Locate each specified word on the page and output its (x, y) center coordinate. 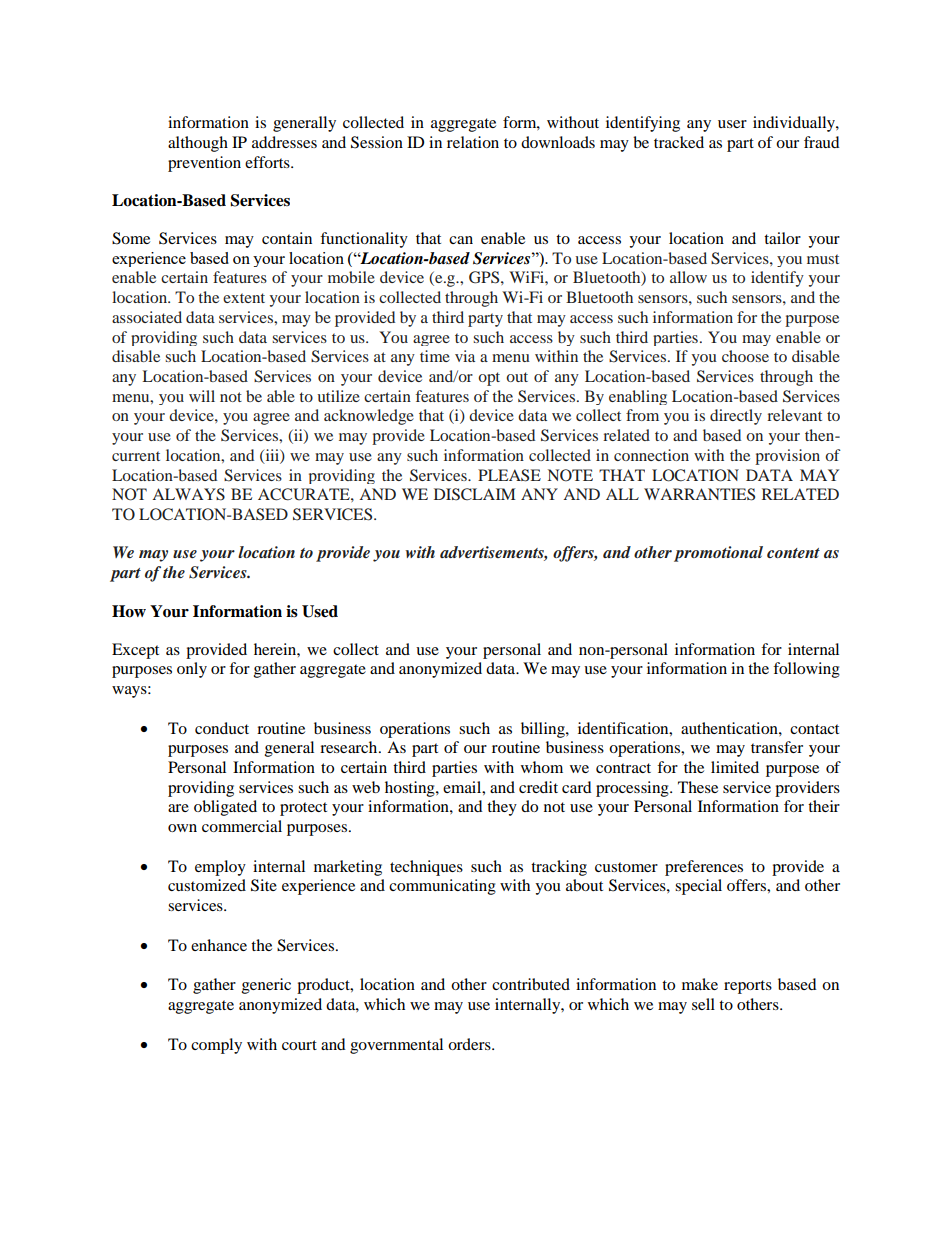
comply (216, 1046)
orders (470, 1044)
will (202, 396)
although (198, 144)
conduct (222, 728)
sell (703, 1004)
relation (473, 142)
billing (544, 730)
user (732, 124)
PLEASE (509, 475)
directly (736, 417)
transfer (777, 747)
